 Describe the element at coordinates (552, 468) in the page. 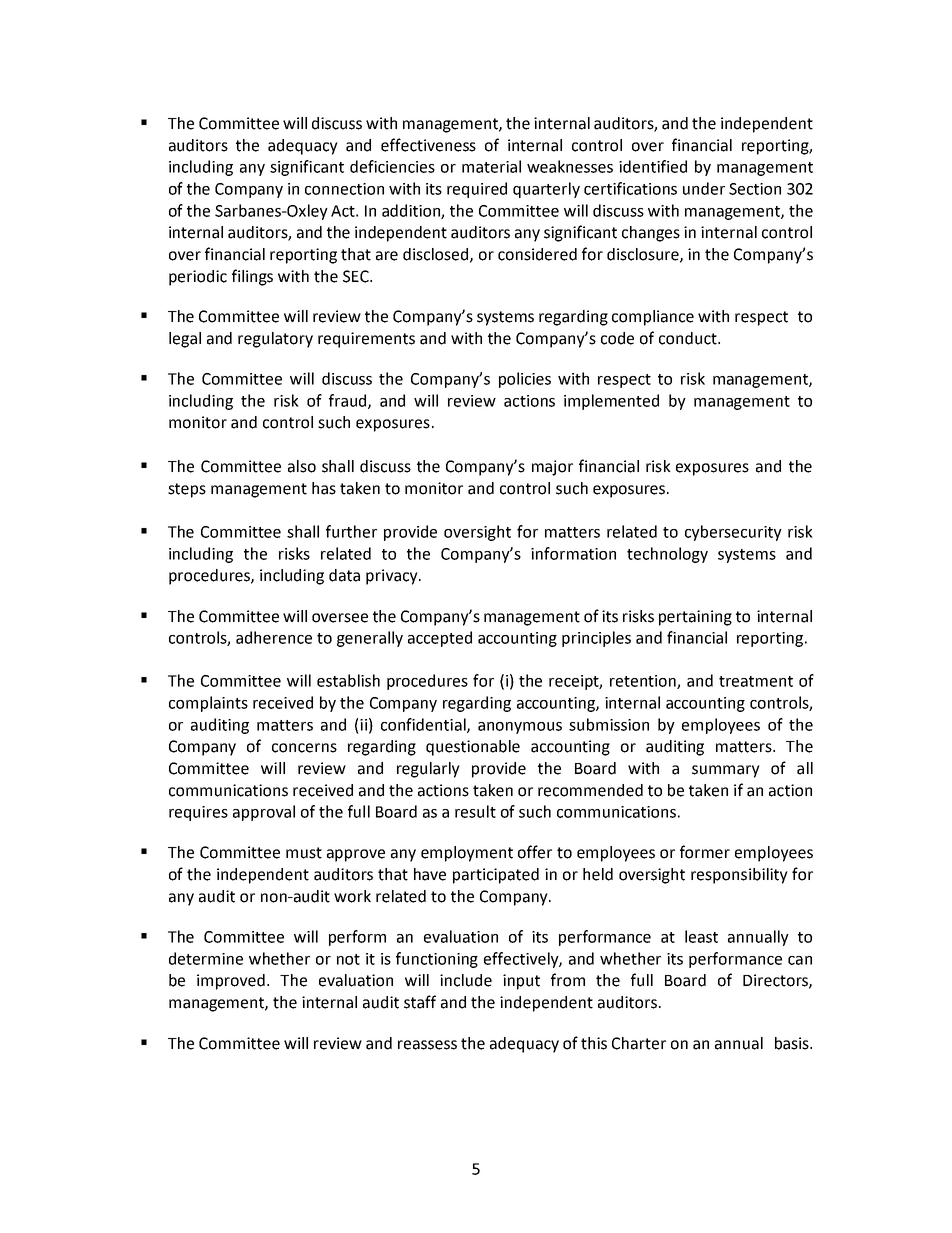

I see `major` at that location.
